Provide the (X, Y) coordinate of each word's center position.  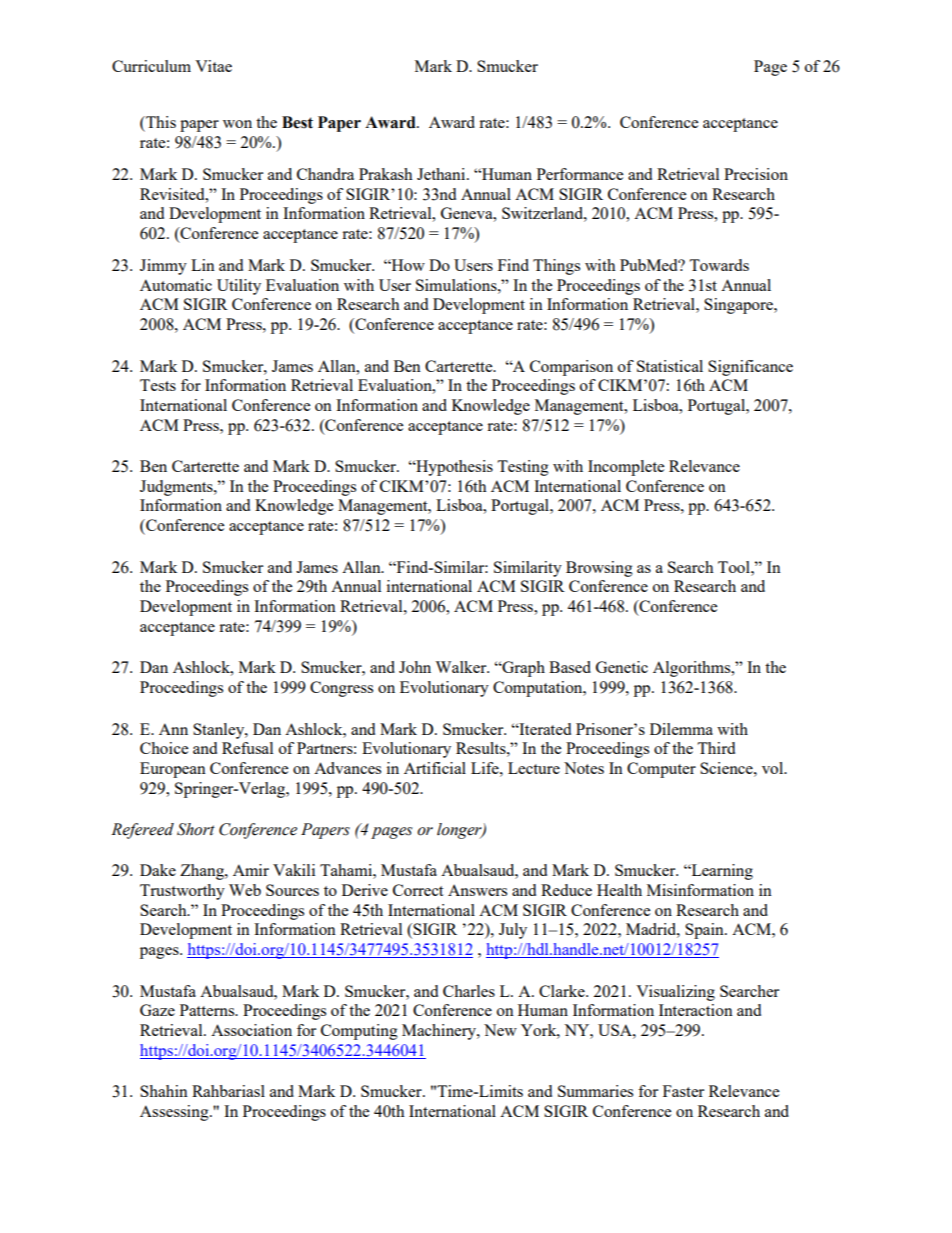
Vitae (213, 66)
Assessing (175, 1113)
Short (196, 829)
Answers (477, 890)
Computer (661, 770)
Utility (239, 287)
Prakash (386, 174)
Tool (735, 567)
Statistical (670, 366)
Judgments (177, 488)
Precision (756, 174)
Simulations (457, 285)
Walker (462, 667)
